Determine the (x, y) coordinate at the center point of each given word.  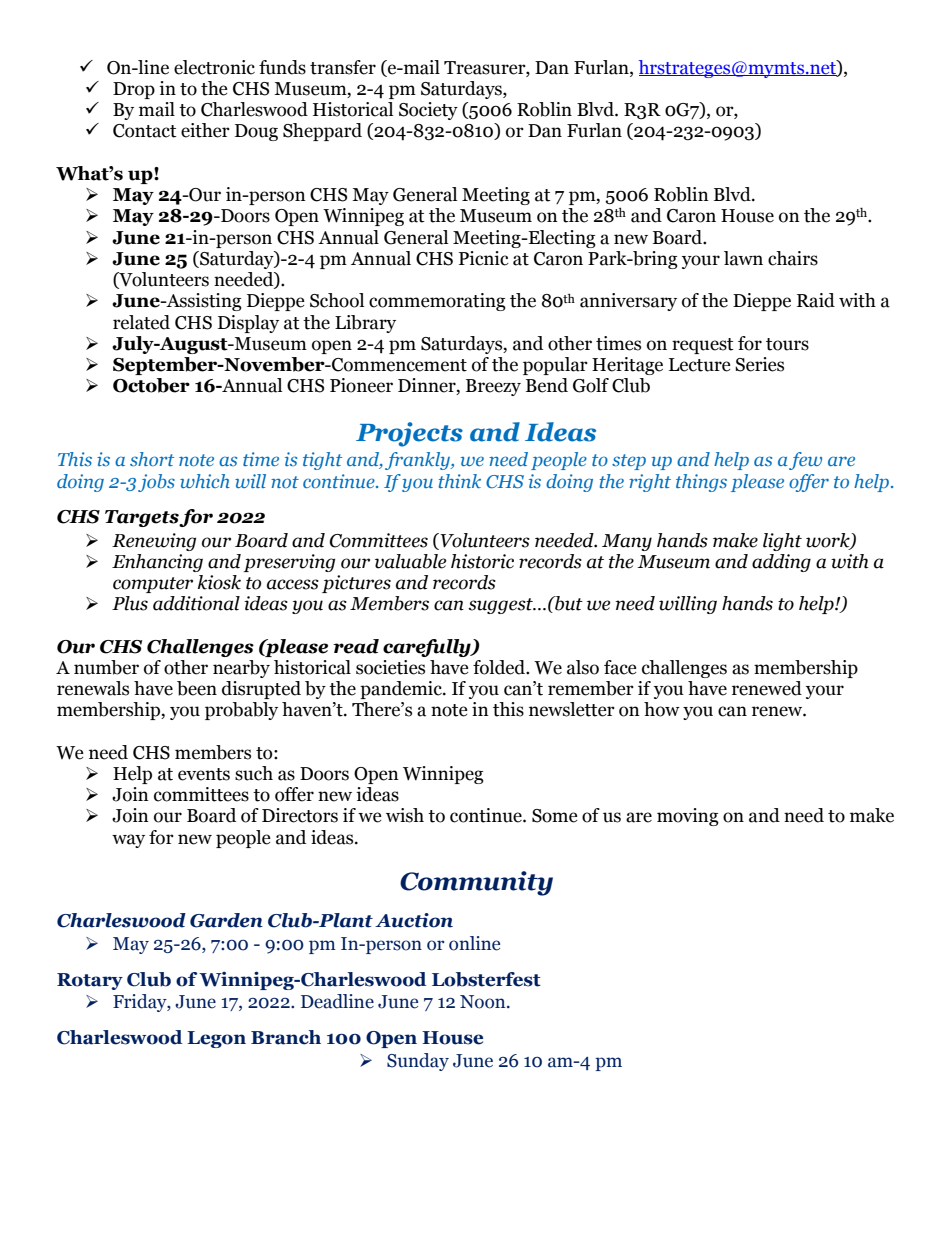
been (197, 688)
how (662, 709)
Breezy (493, 387)
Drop (134, 90)
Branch (286, 1037)
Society (428, 111)
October (151, 385)
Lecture (700, 365)
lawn (743, 258)
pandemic (402, 690)
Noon (484, 1002)
